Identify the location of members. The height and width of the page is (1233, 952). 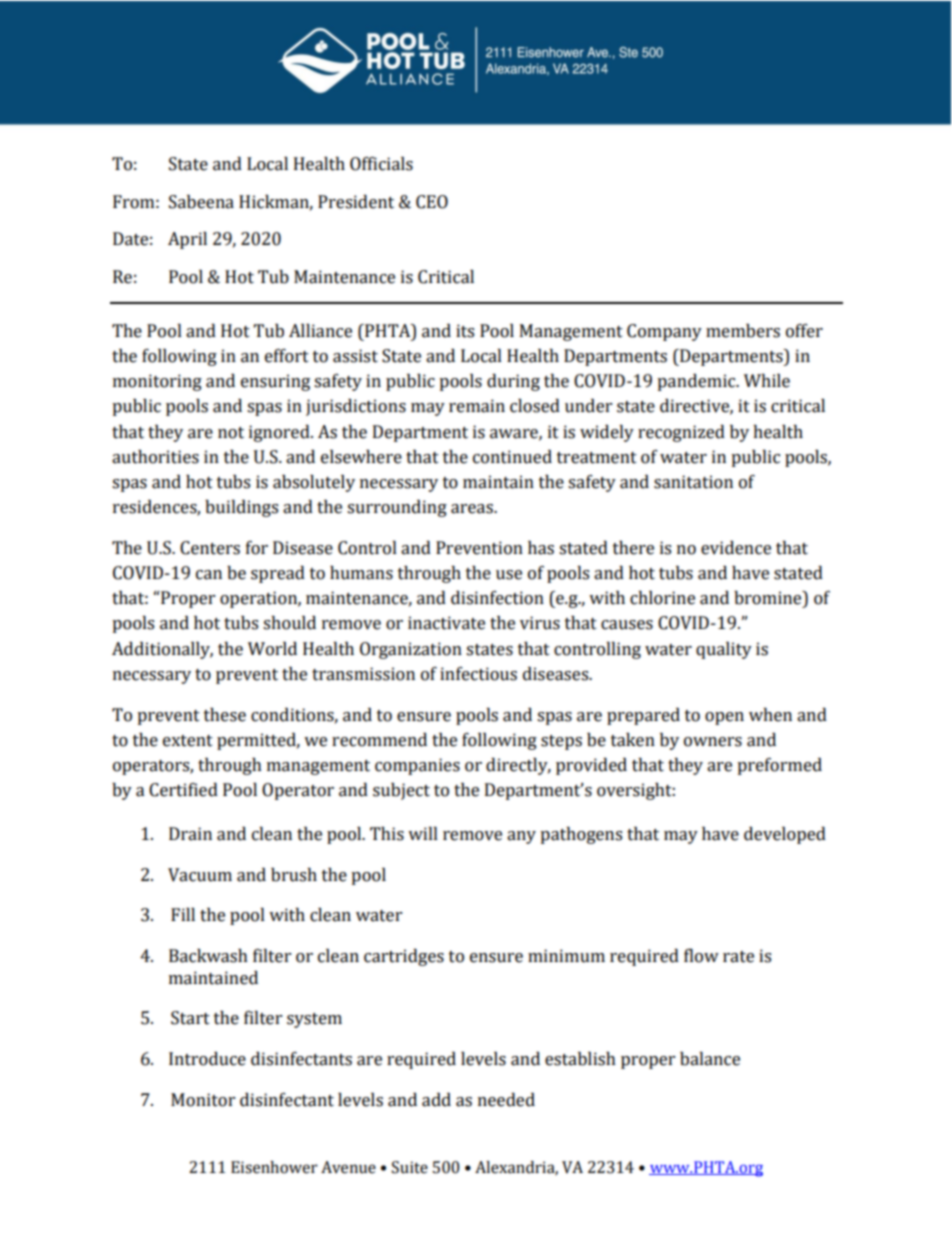
(743, 331).
